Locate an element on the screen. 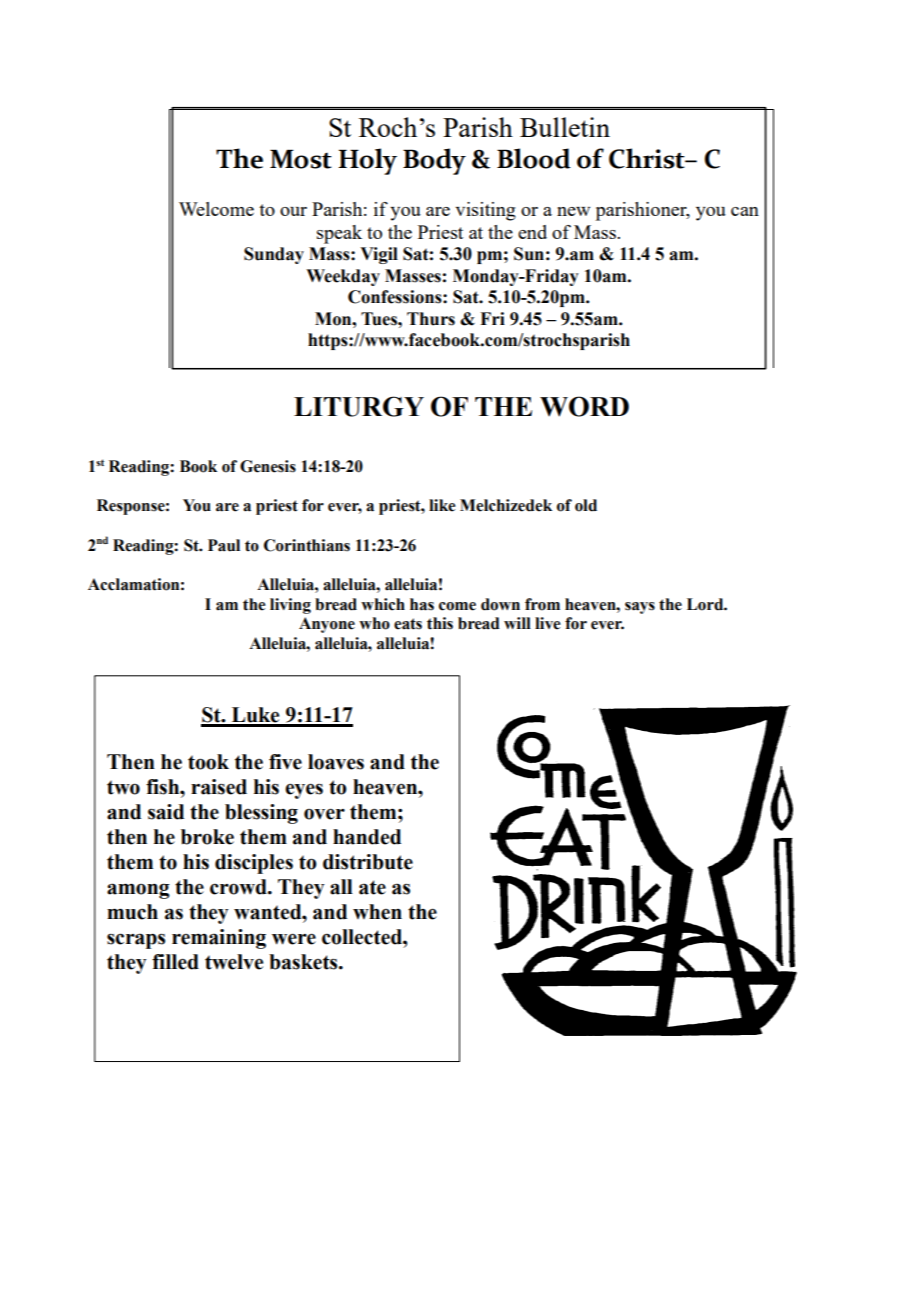 The width and height of the screenshot is (924, 1308). Most is located at coordinates (301, 159).
